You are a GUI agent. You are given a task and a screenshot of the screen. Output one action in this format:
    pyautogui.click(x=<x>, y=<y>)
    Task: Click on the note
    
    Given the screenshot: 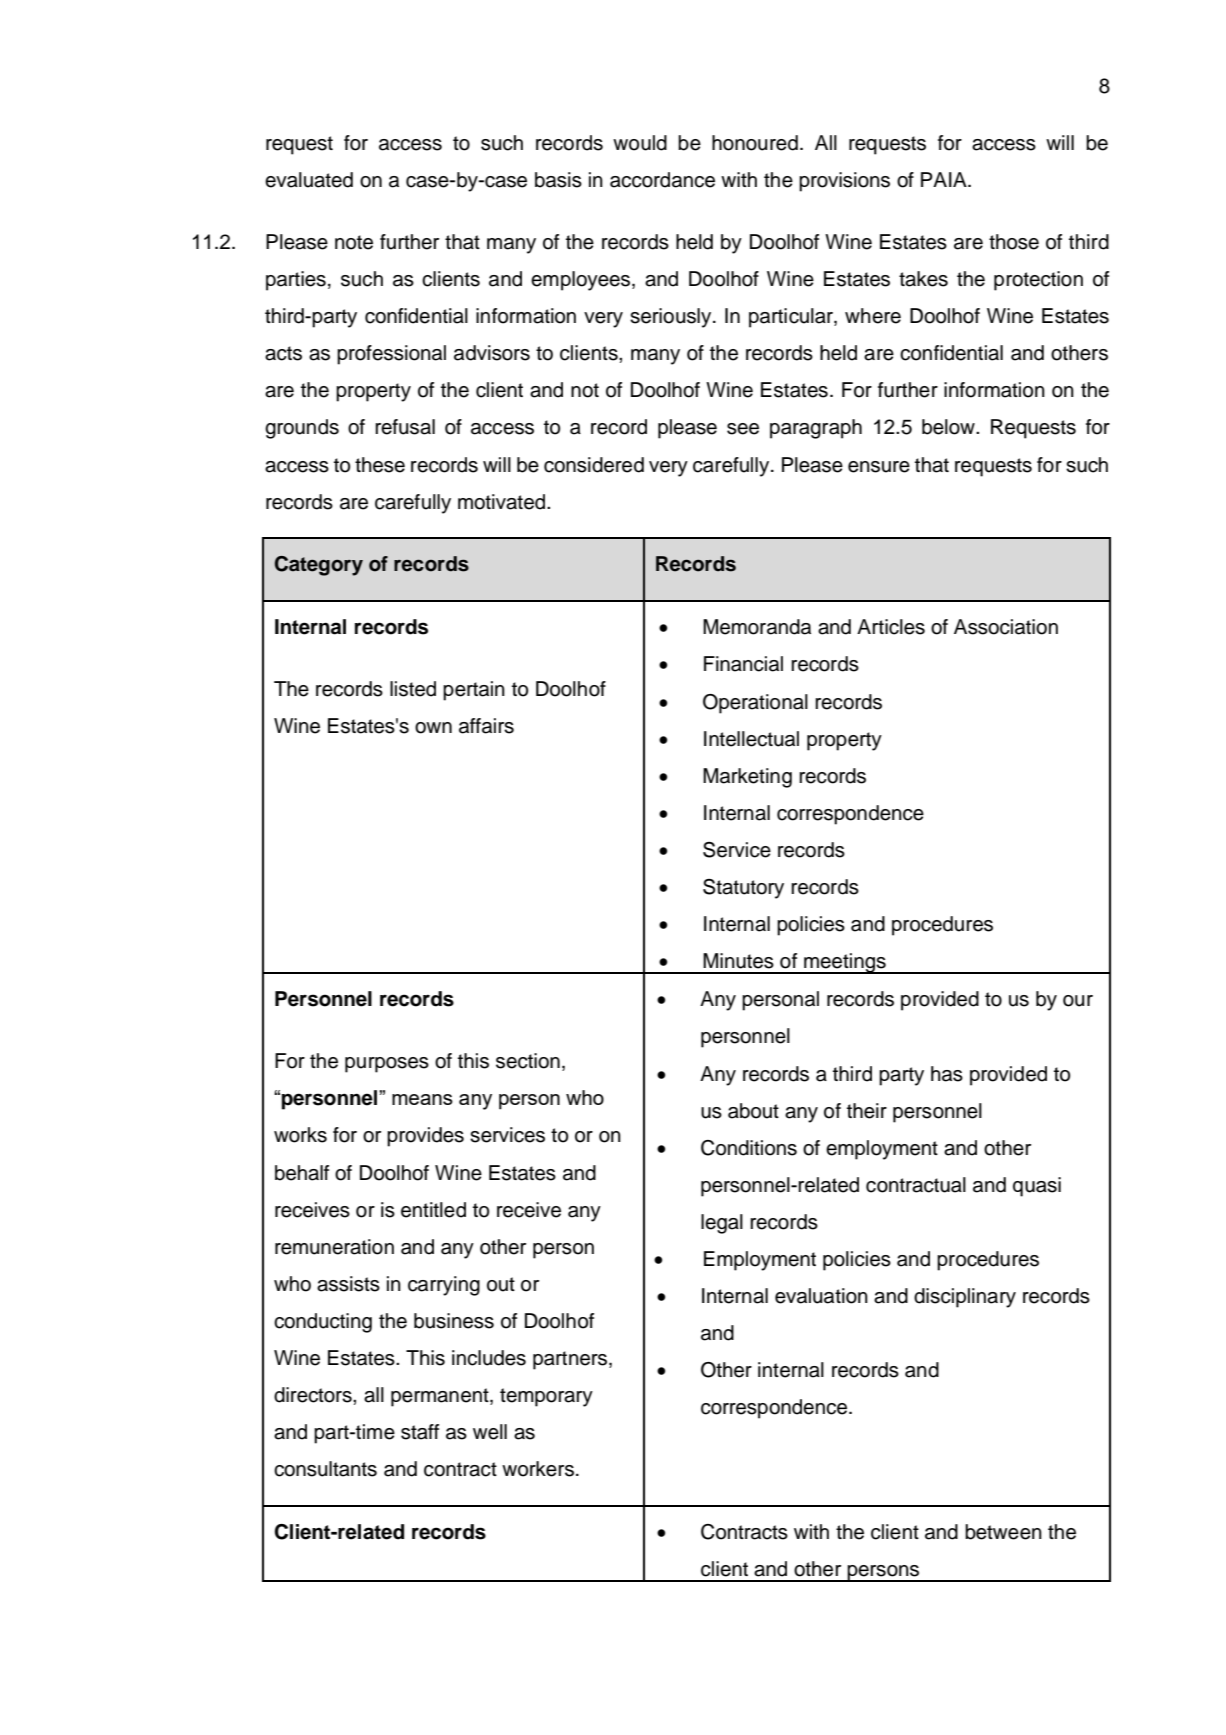 What is the action you would take?
    pyautogui.click(x=354, y=242)
